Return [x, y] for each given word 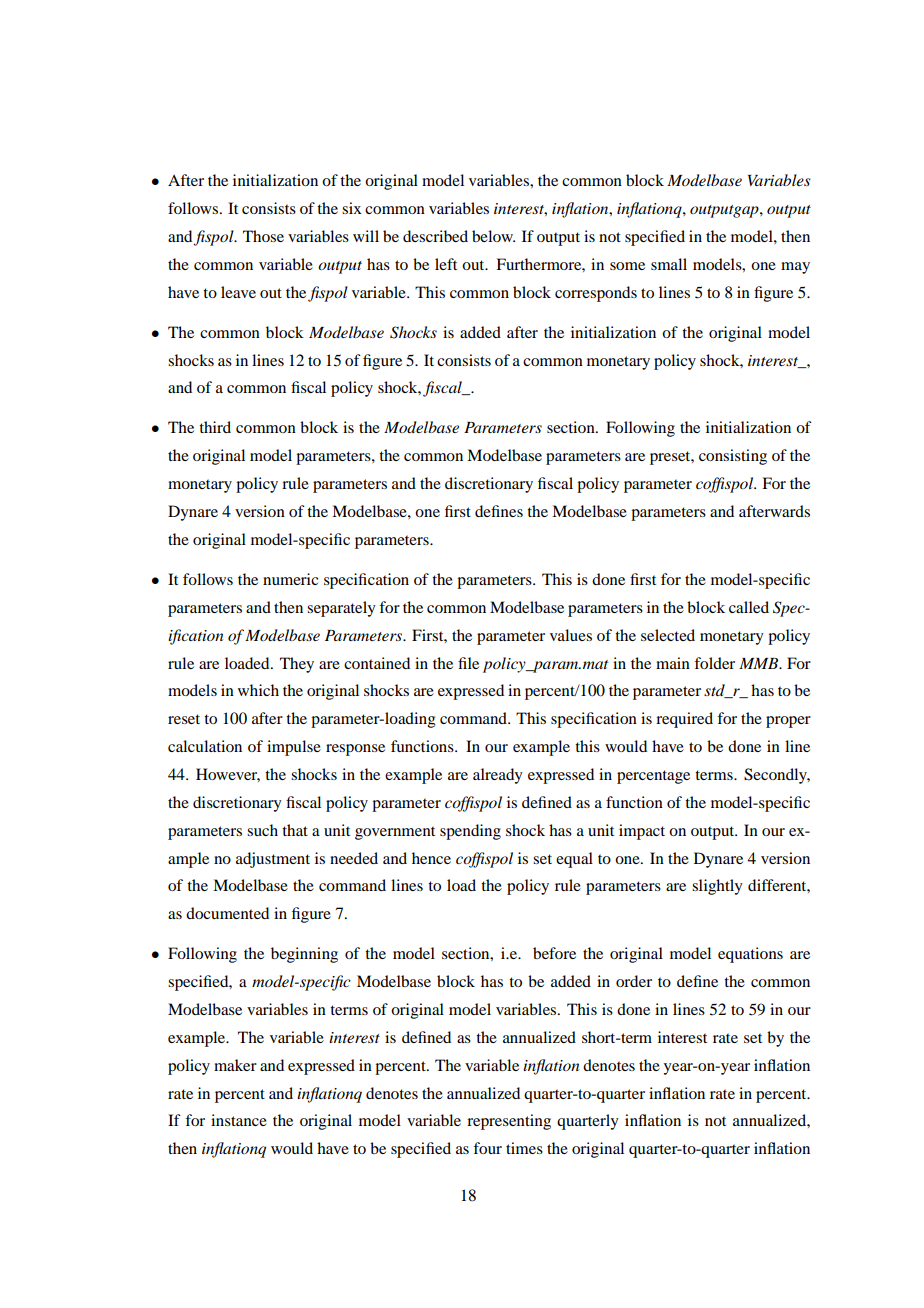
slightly [717, 887]
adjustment [273, 860]
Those [263, 236]
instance [239, 1120]
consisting [733, 457]
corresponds [596, 294]
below [493, 236]
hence [431, 858]
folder [714, 663]
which [258, 690]
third [215, 427]
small [669, 264]
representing [509, 1122]
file [468, 663]
